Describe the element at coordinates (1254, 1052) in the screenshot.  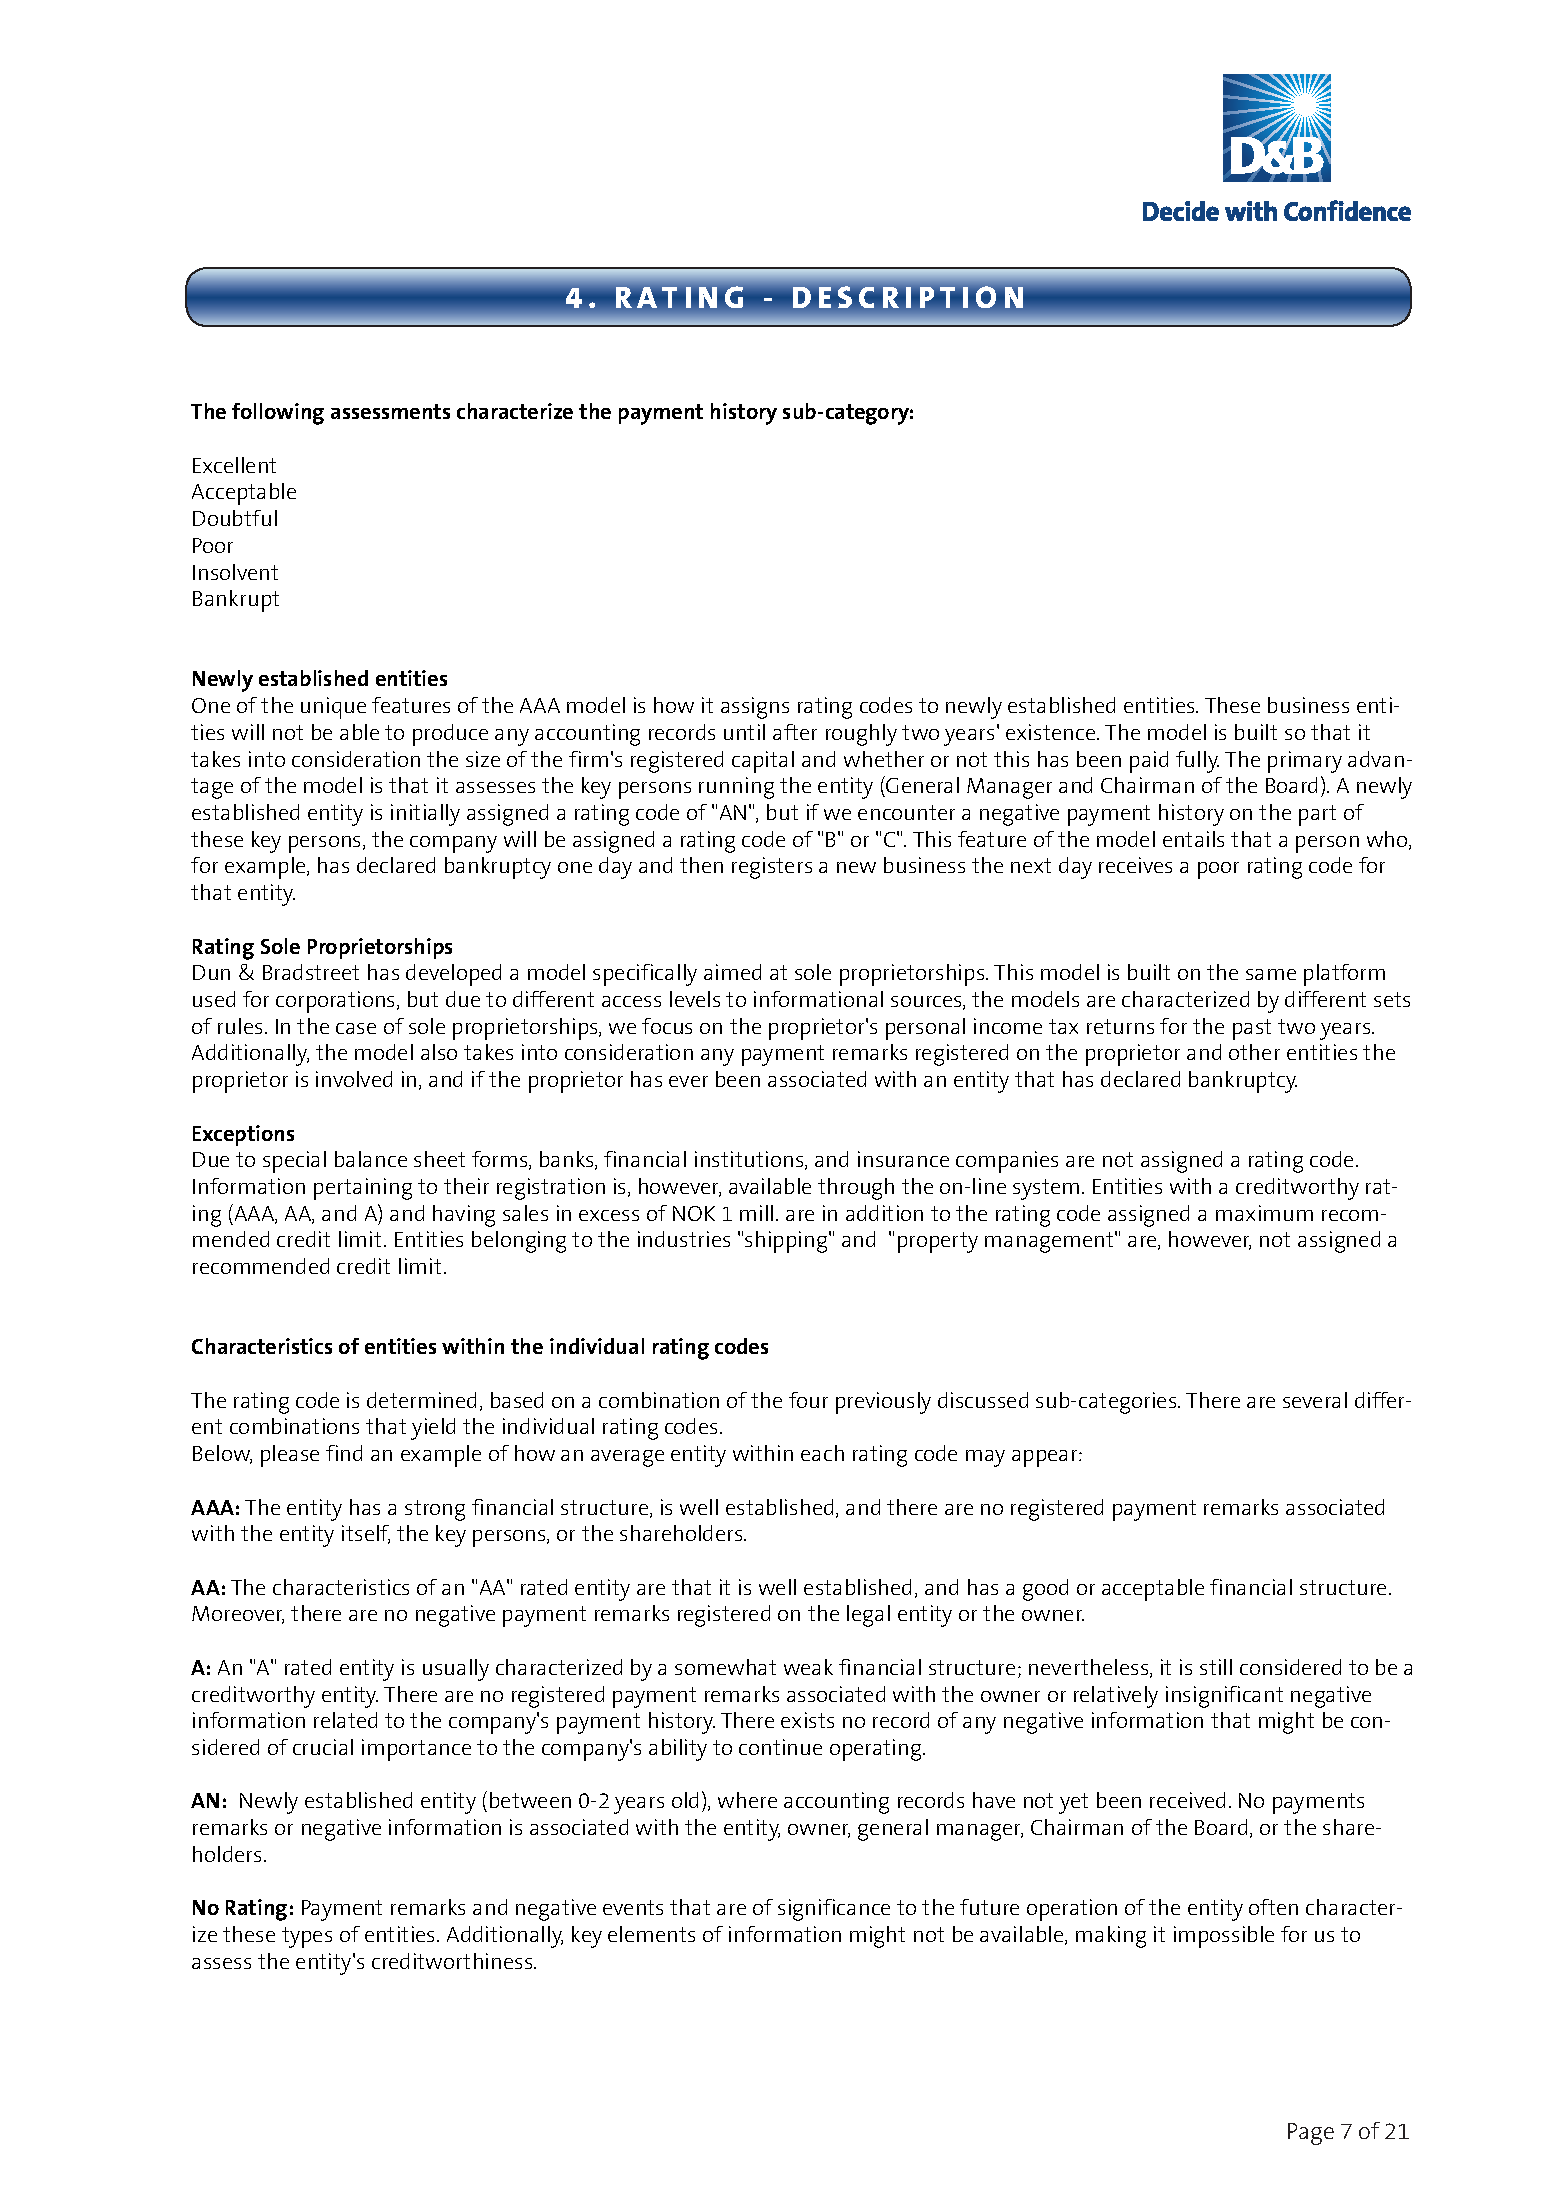
I see `other` at that location.
